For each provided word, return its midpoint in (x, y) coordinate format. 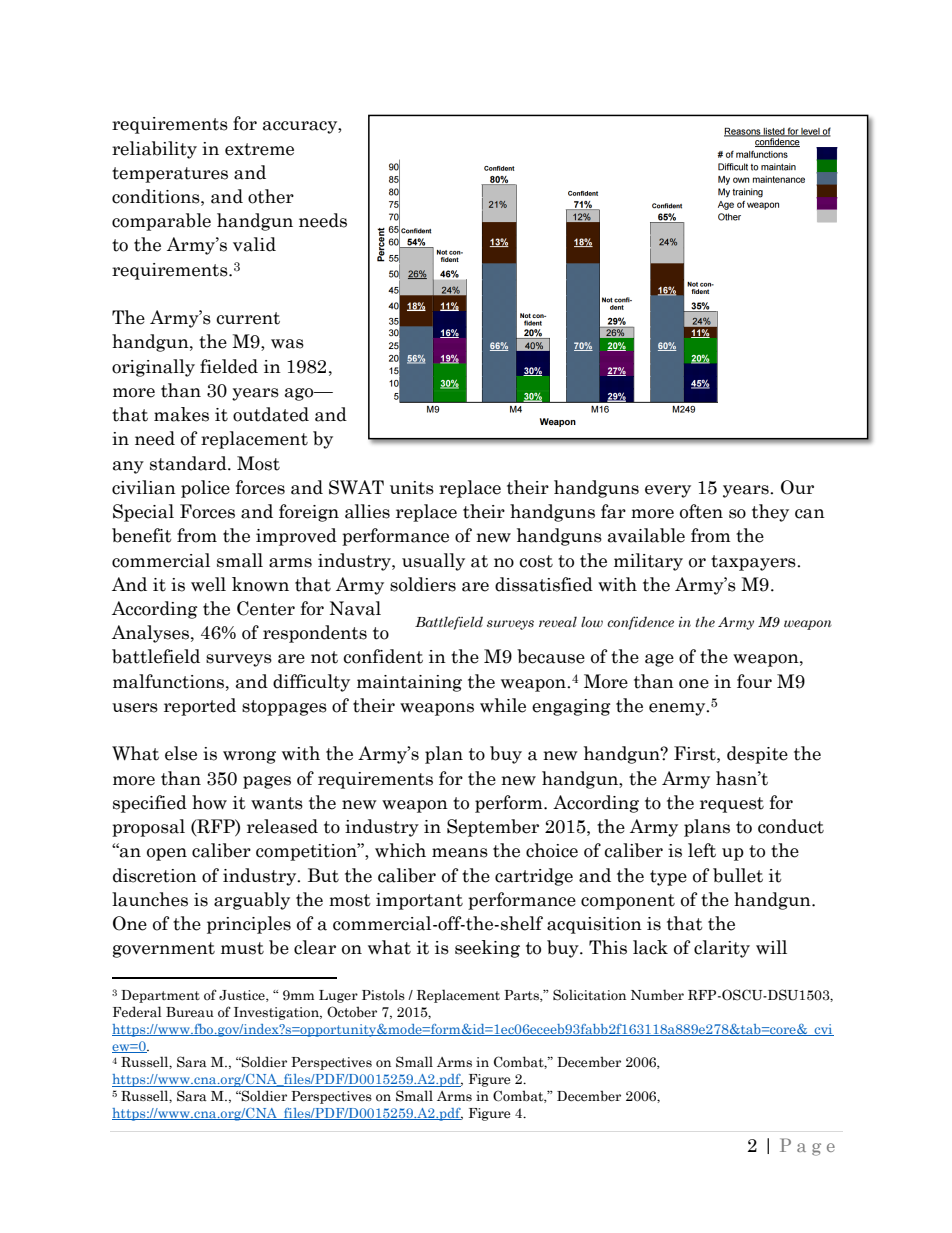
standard (189, 463)
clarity (722, 949)
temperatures (170, 175)
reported (200, 707)
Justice (243, 996)
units (412, 488)
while (503, 705)
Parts (522, 996)
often (701, 511)
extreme (259, 149)
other (271, 196)
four (754, 681)
